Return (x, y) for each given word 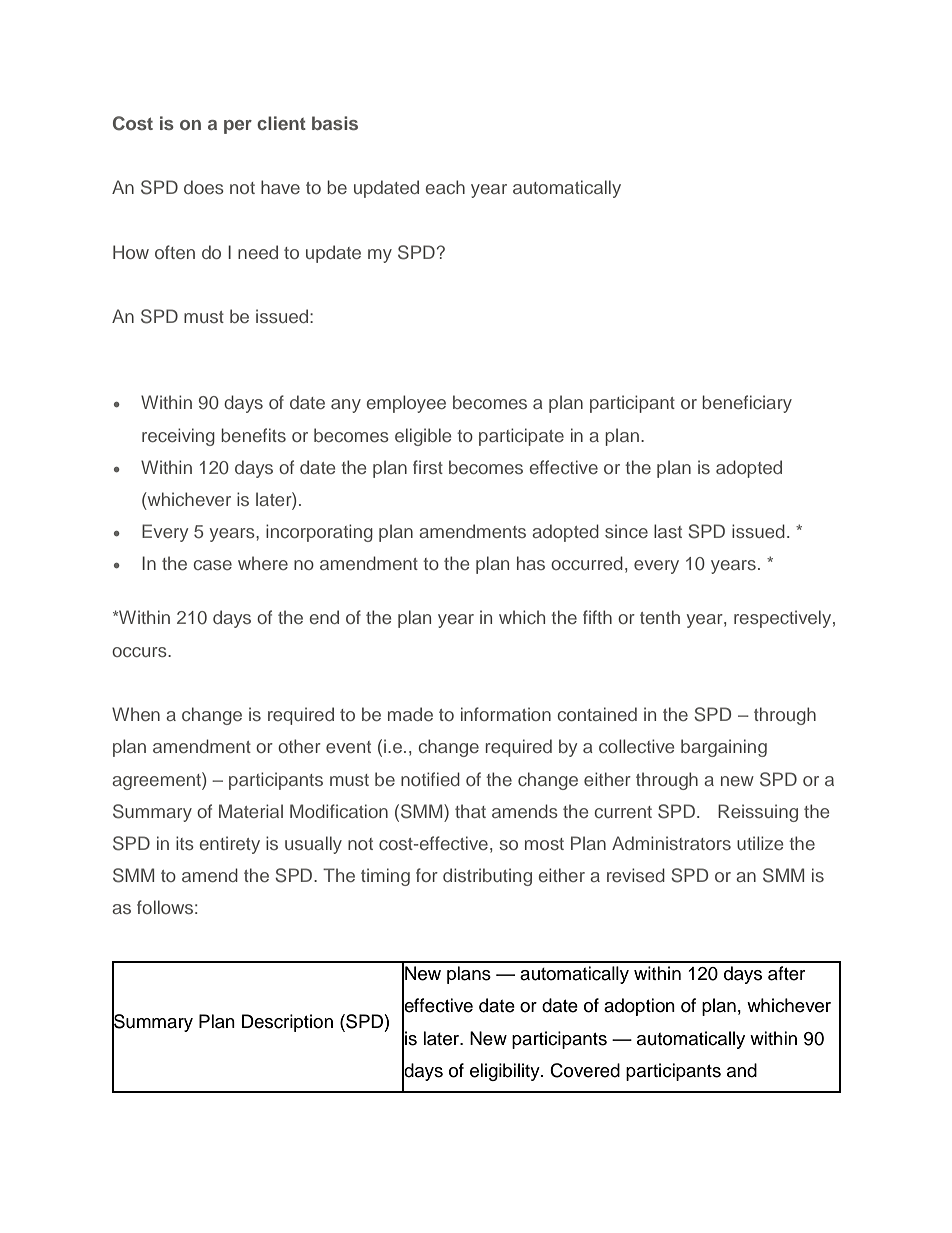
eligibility (506, 1072)
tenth (660, 617)
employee (406, 404)
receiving (178, 437)
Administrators (671, 843)
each (445, 187)
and (742, 1070)
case (212, 565)
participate (521, 437)
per (238, 127)
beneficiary (747, 404)
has (531, 563)
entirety (230, 845)
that (470, 811)
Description (287, 1023)
